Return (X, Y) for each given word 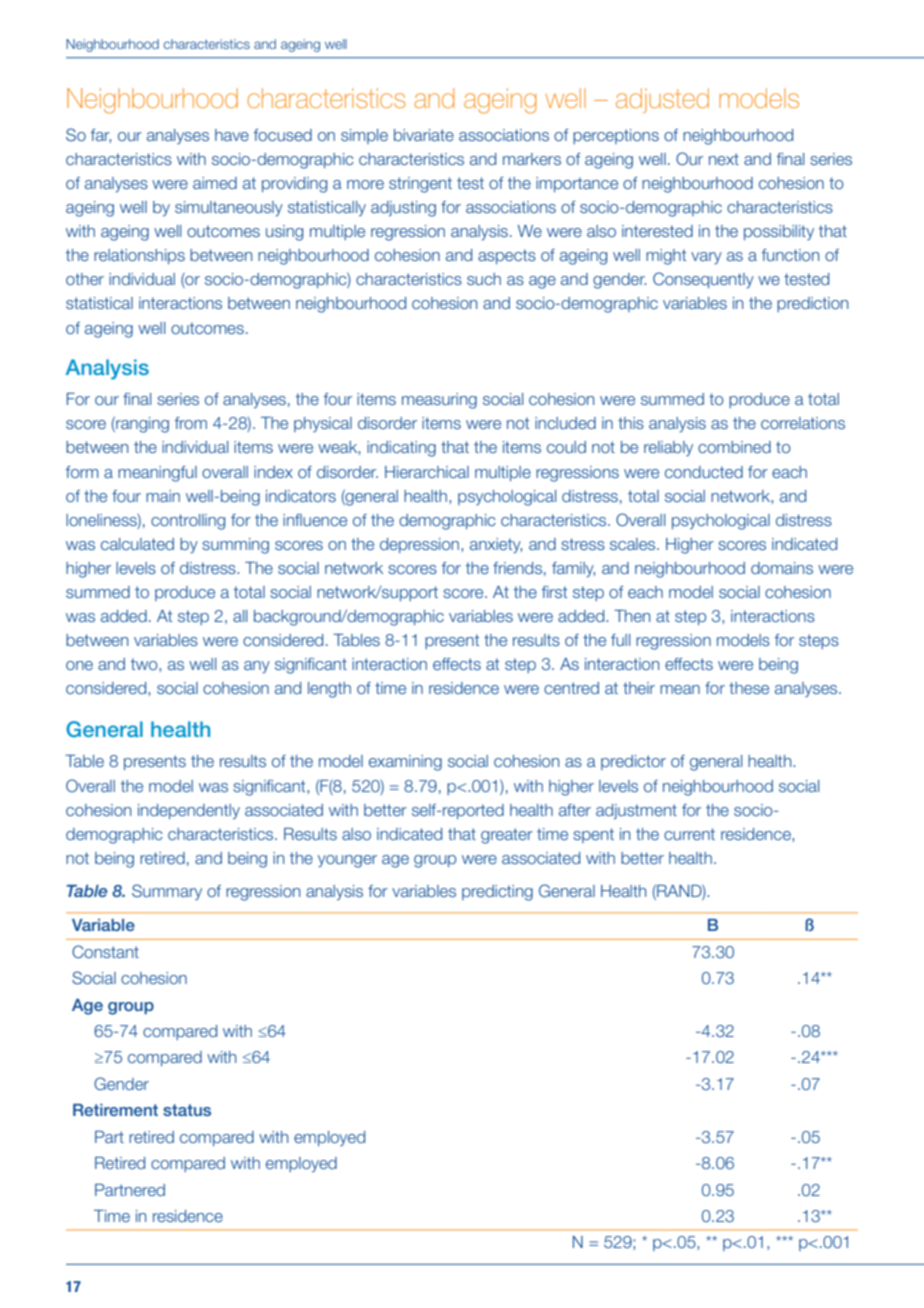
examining (405, 763)
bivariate (424, 135)
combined (734, 447)
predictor (633, 762)
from (191, 423)
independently (189, 811)
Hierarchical (427, 472)
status (187, 1110)
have (232, 135)
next (724, 159)
